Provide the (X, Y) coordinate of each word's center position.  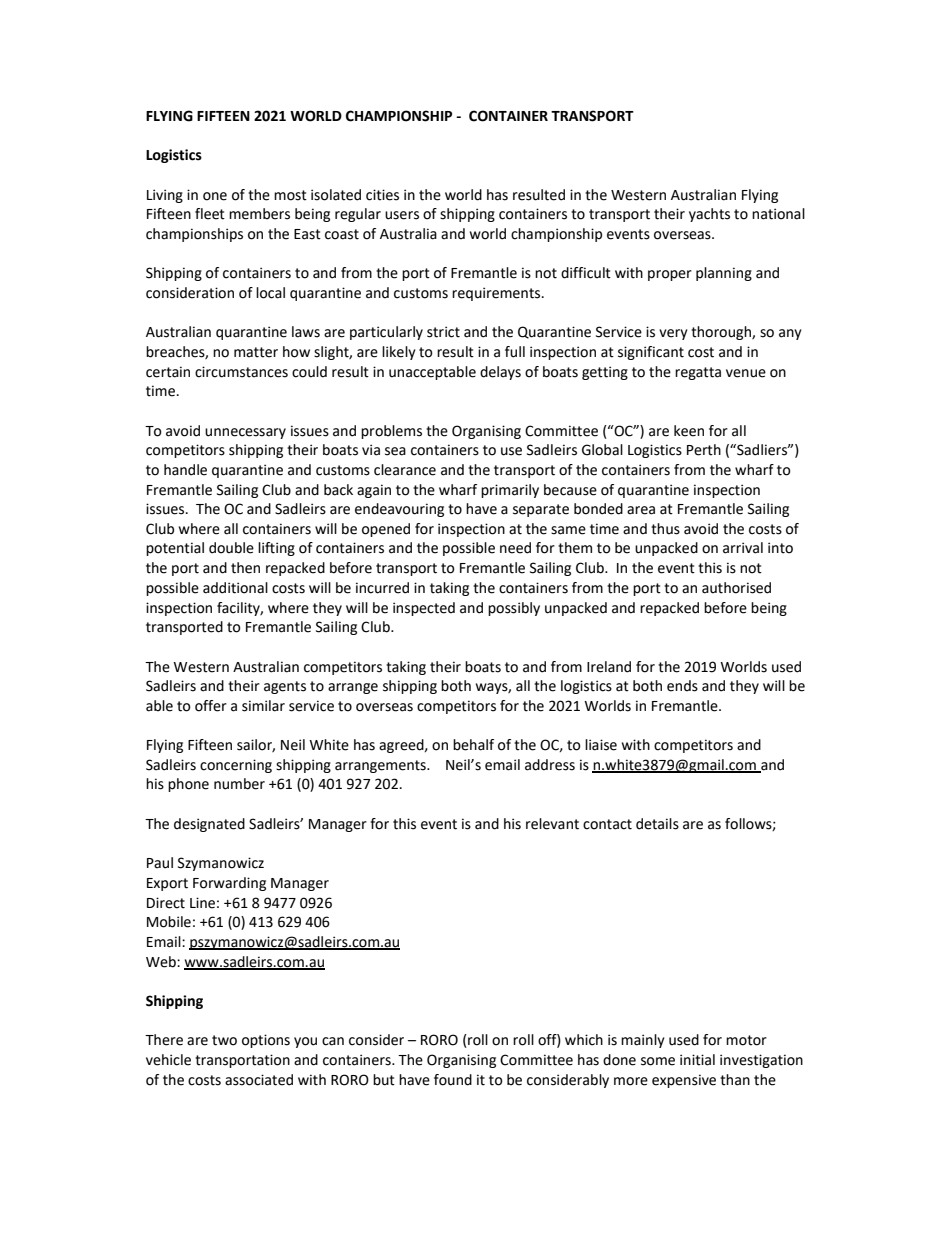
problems (391, 432)
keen (689, 431)
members (259, 214)
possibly (514, 609)
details (657, 824)
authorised (736, 588)
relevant (552, 824)
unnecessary (245, 433)
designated (209, 825)
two (224, 1040)
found (453, 1080)
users (402, 215)
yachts (709, 215)
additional (235, 588)
